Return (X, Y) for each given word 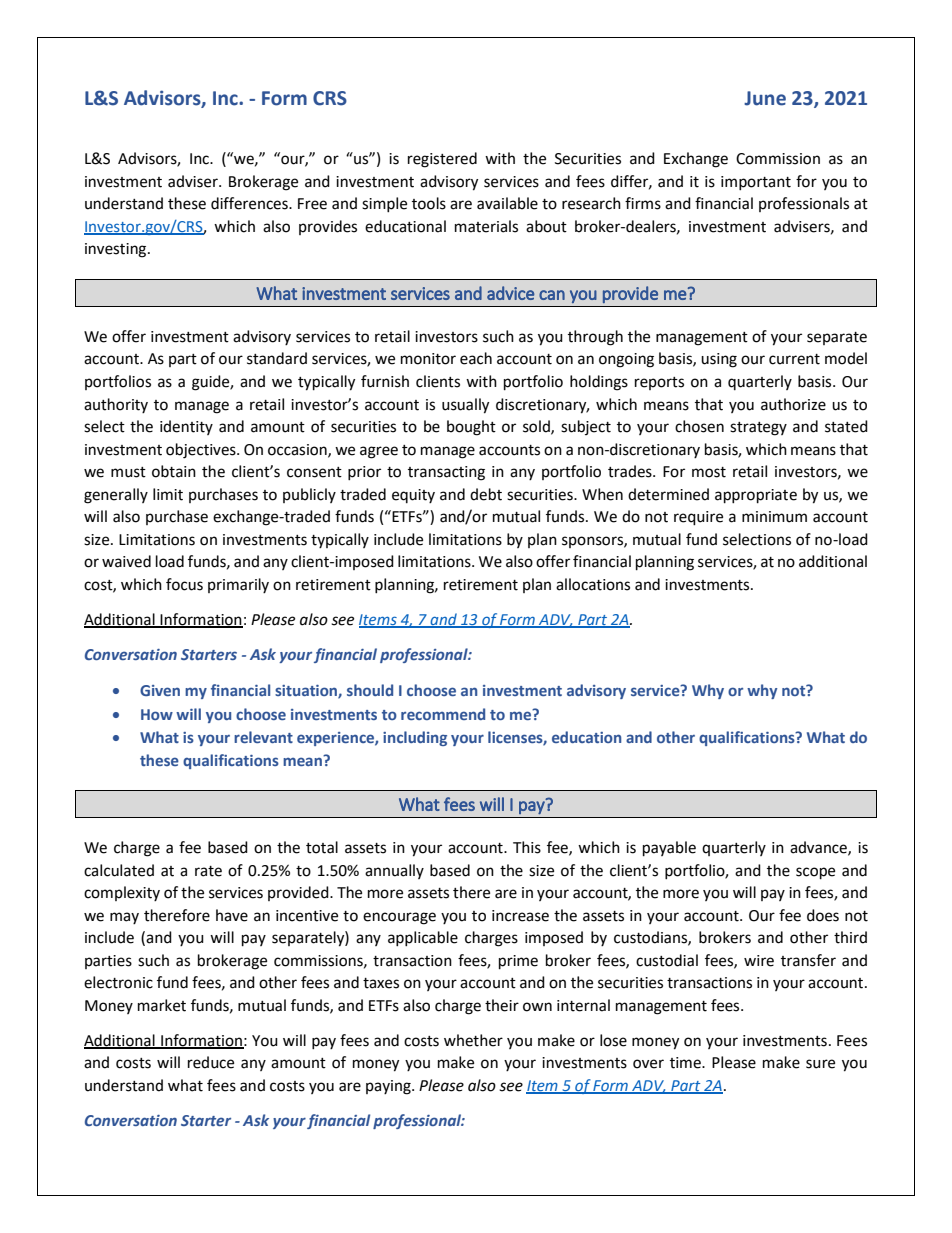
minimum (774, 517)
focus (184, 584)
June (765, 98)
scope (815, 873)
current (794, 359)
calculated (119, 870)
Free (312, 204)
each (476, 358)
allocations (593, 584)
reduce (211, 1062)
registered (442, 160)
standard (277, 358)
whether (473, 1040)
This (527, 847)
